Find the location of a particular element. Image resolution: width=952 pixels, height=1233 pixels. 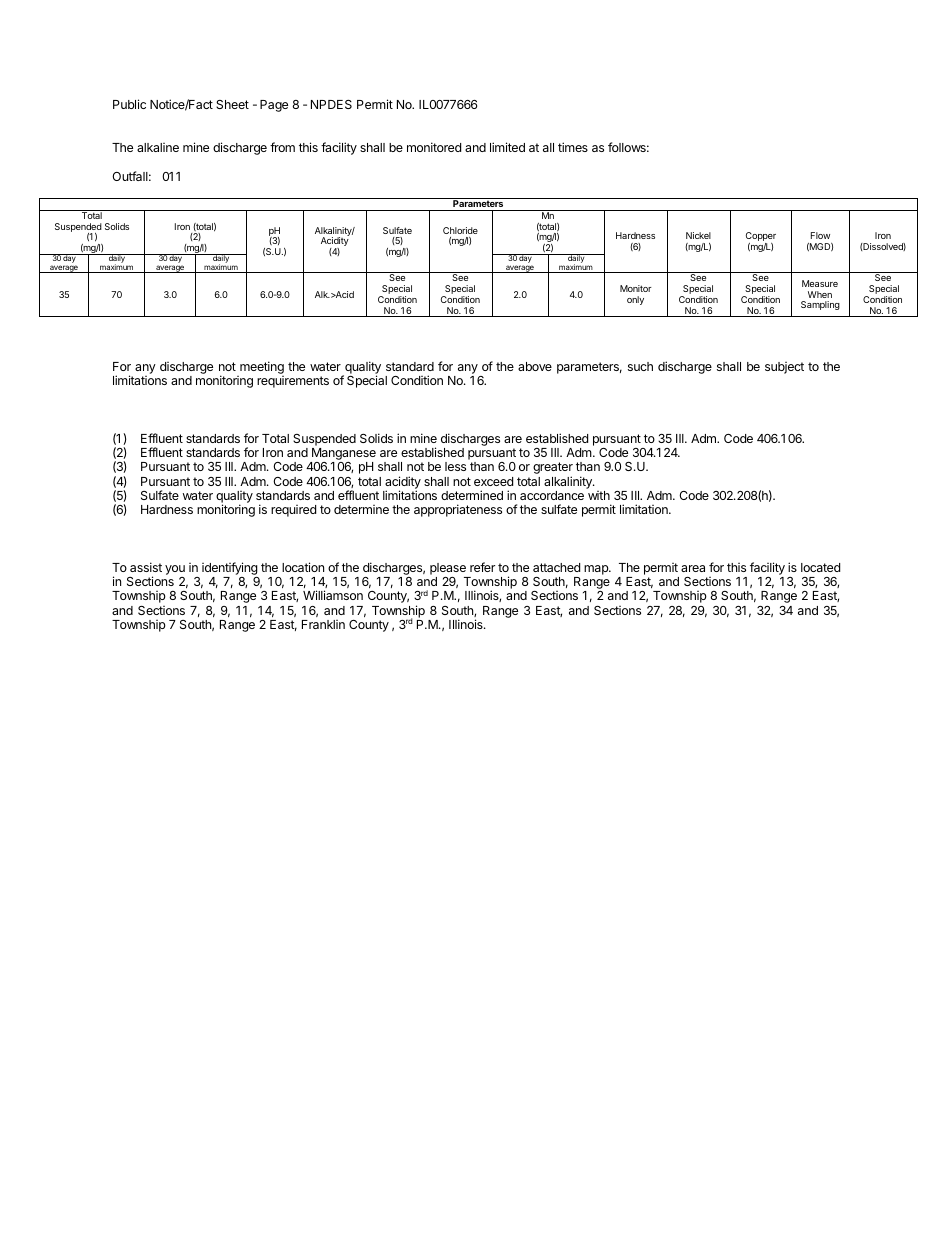

less is located at coordinates (455, 466).
